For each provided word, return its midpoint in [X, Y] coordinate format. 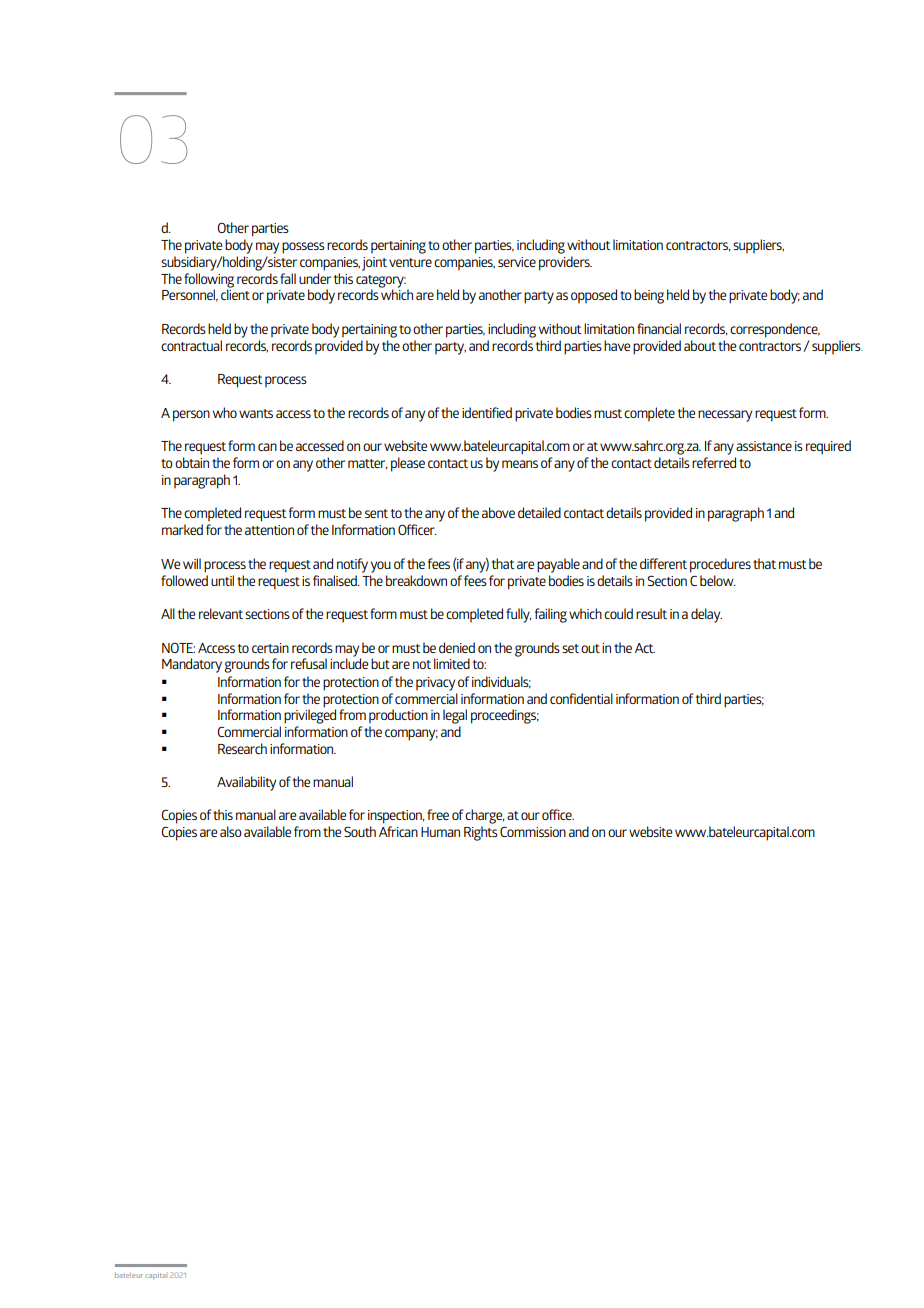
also [231, 831]
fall [288, 278]
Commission [533, 831]
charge [485, 816]
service [517, 262]
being [649, 296]
